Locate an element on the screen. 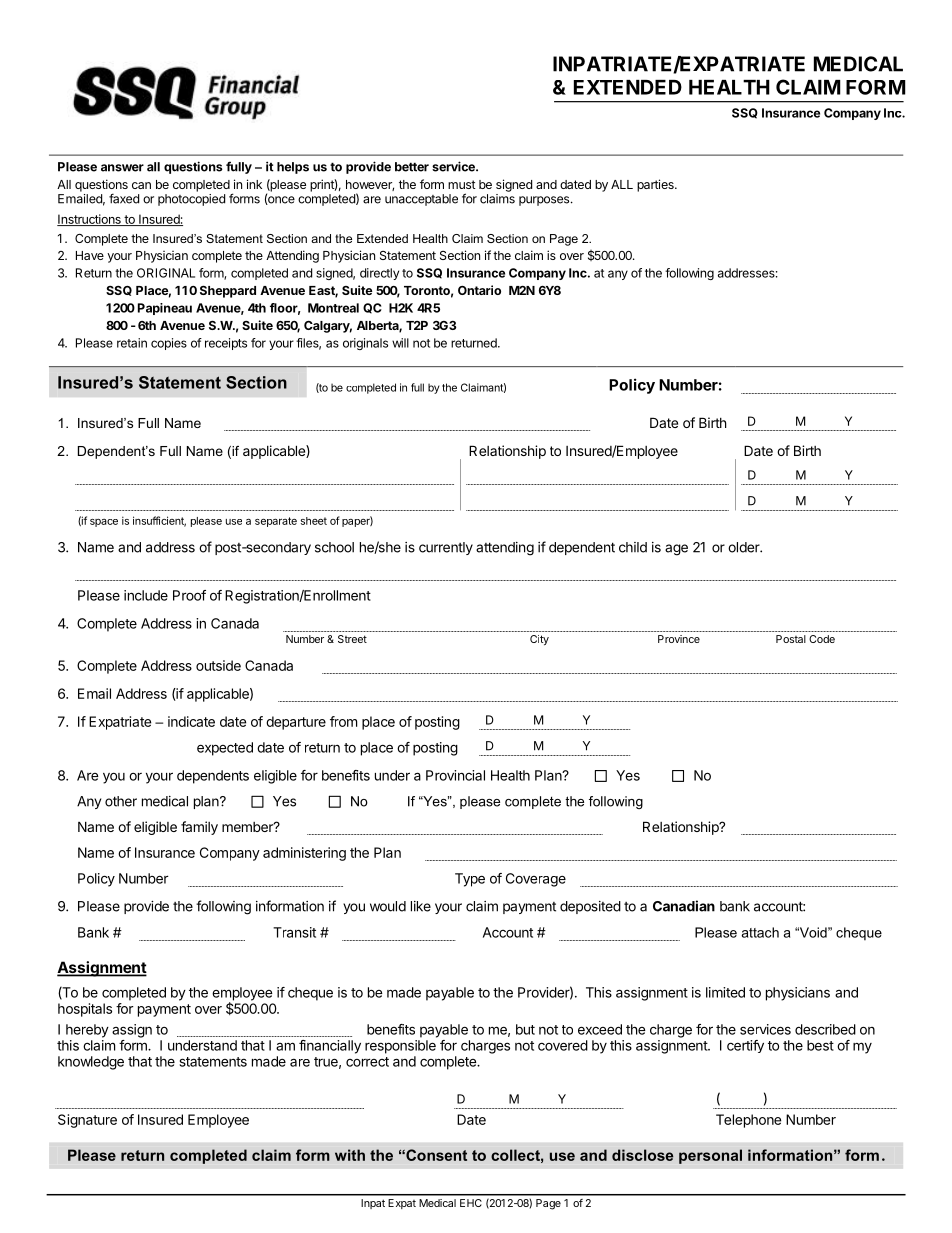 The height and width of the screenshot is (1233, 952). Signature is located at coordinates (87, 1121).
